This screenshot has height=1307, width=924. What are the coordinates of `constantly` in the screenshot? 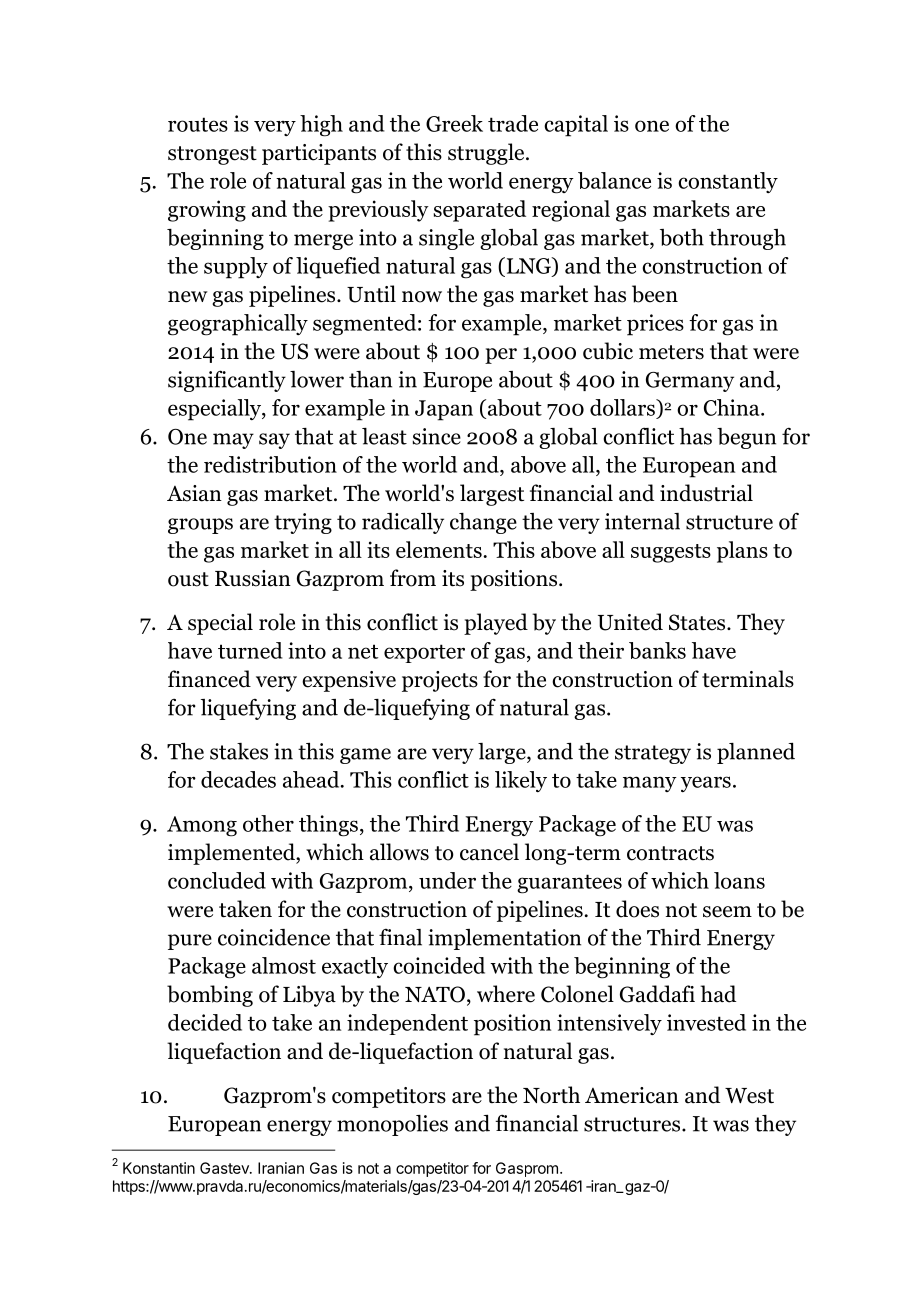 It's located at (728, 182).
